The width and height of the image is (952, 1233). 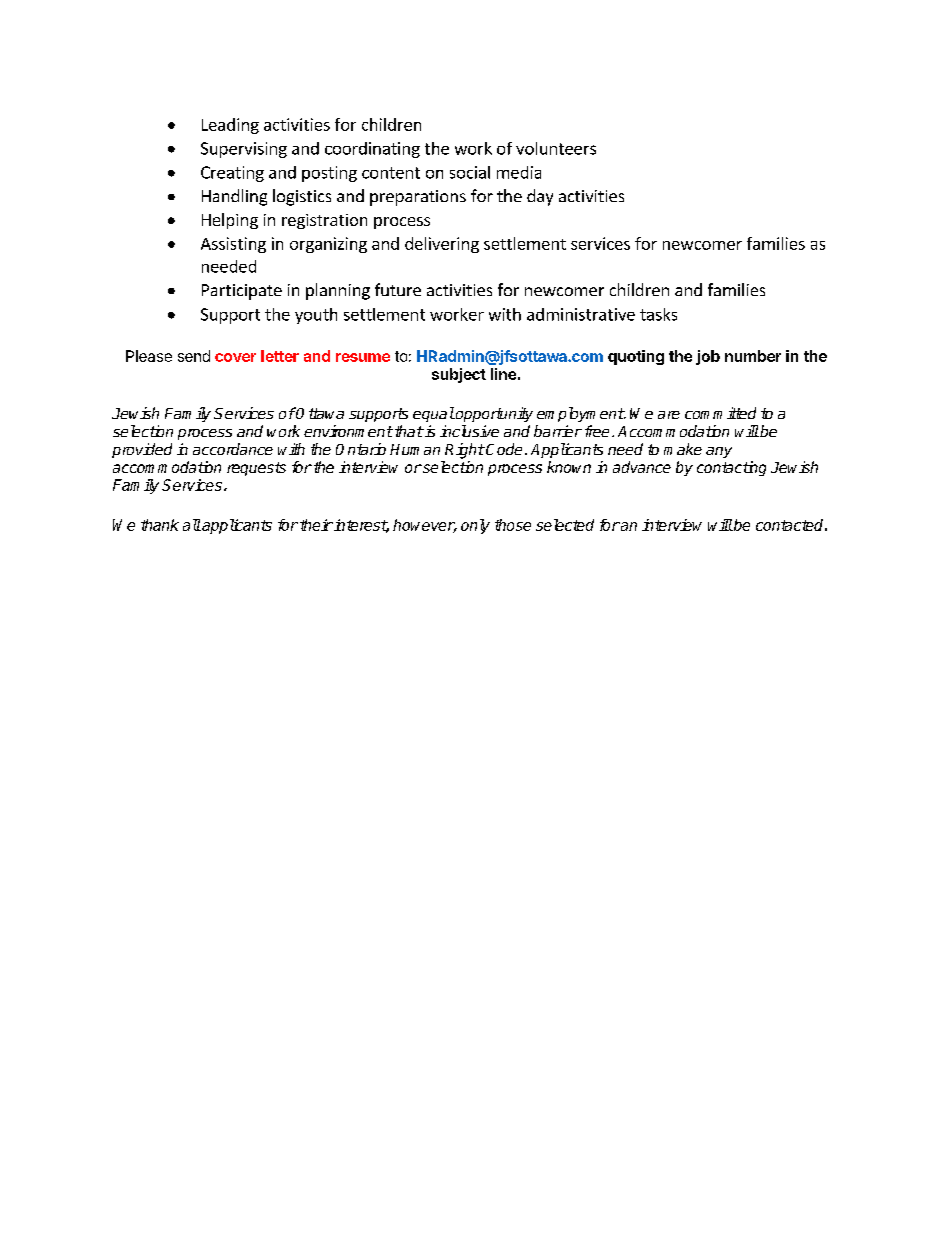 I want to click on future, so click(x=398, y=289).
